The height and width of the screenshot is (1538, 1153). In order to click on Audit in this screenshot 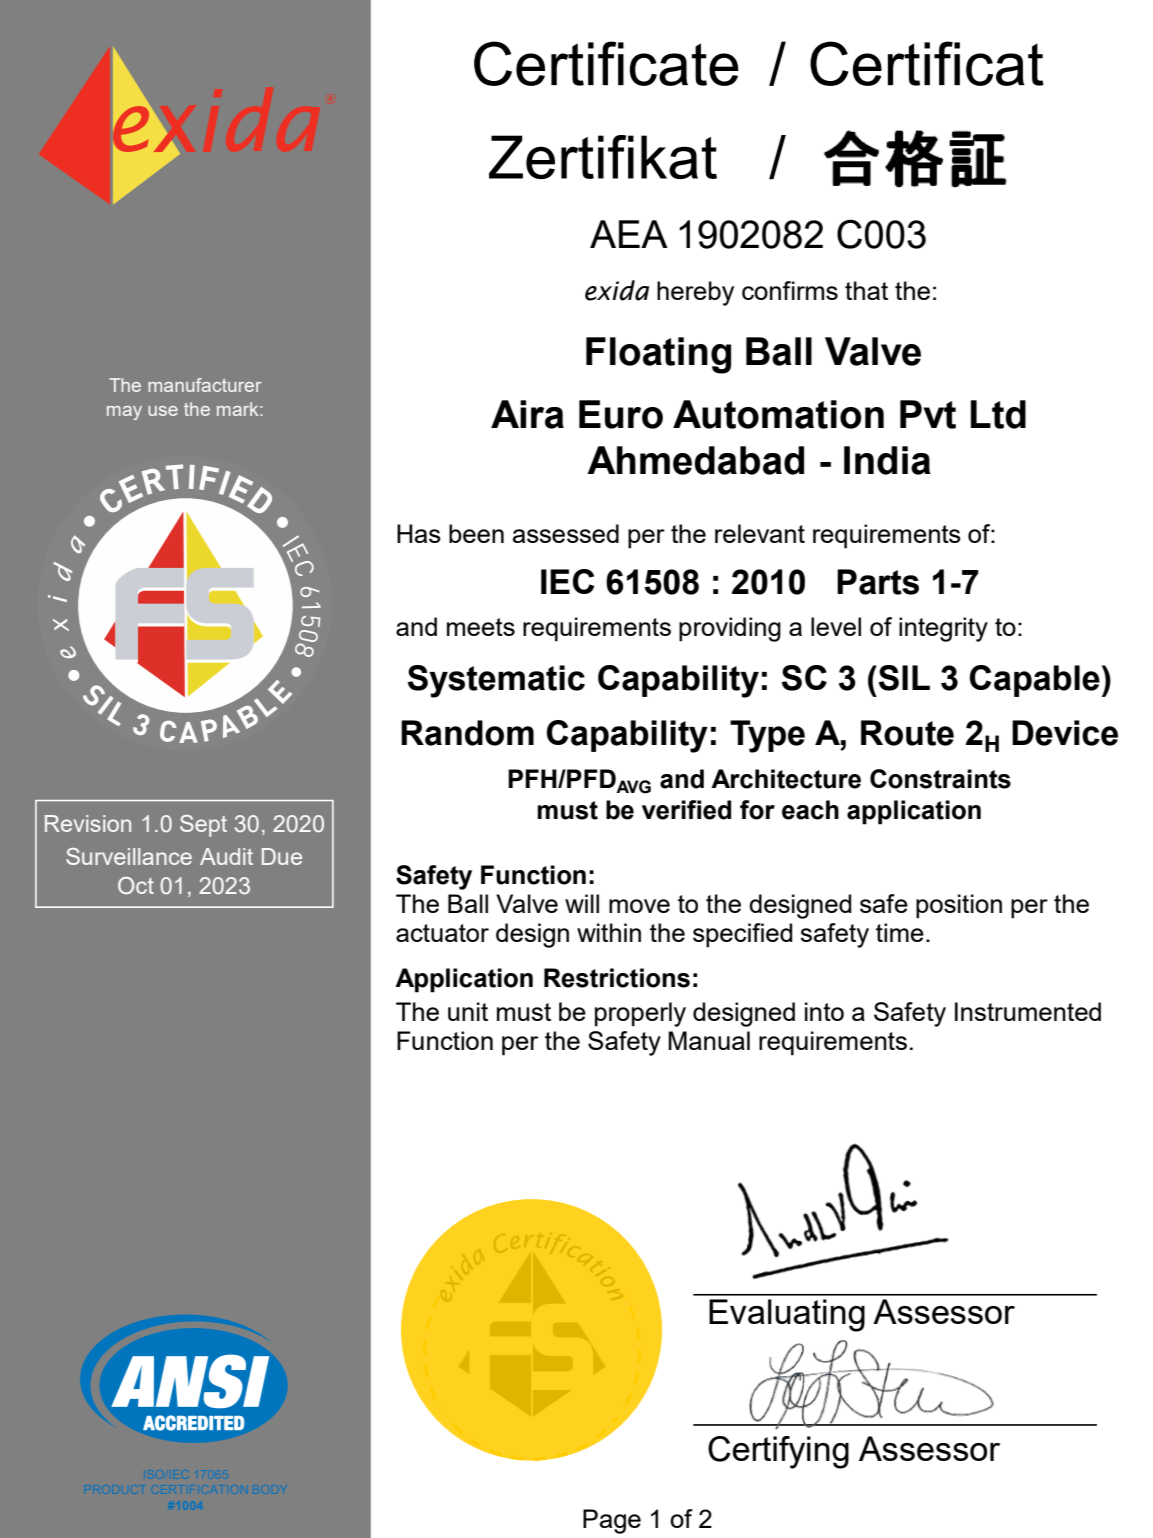, I will do `click(226, 856)`.
